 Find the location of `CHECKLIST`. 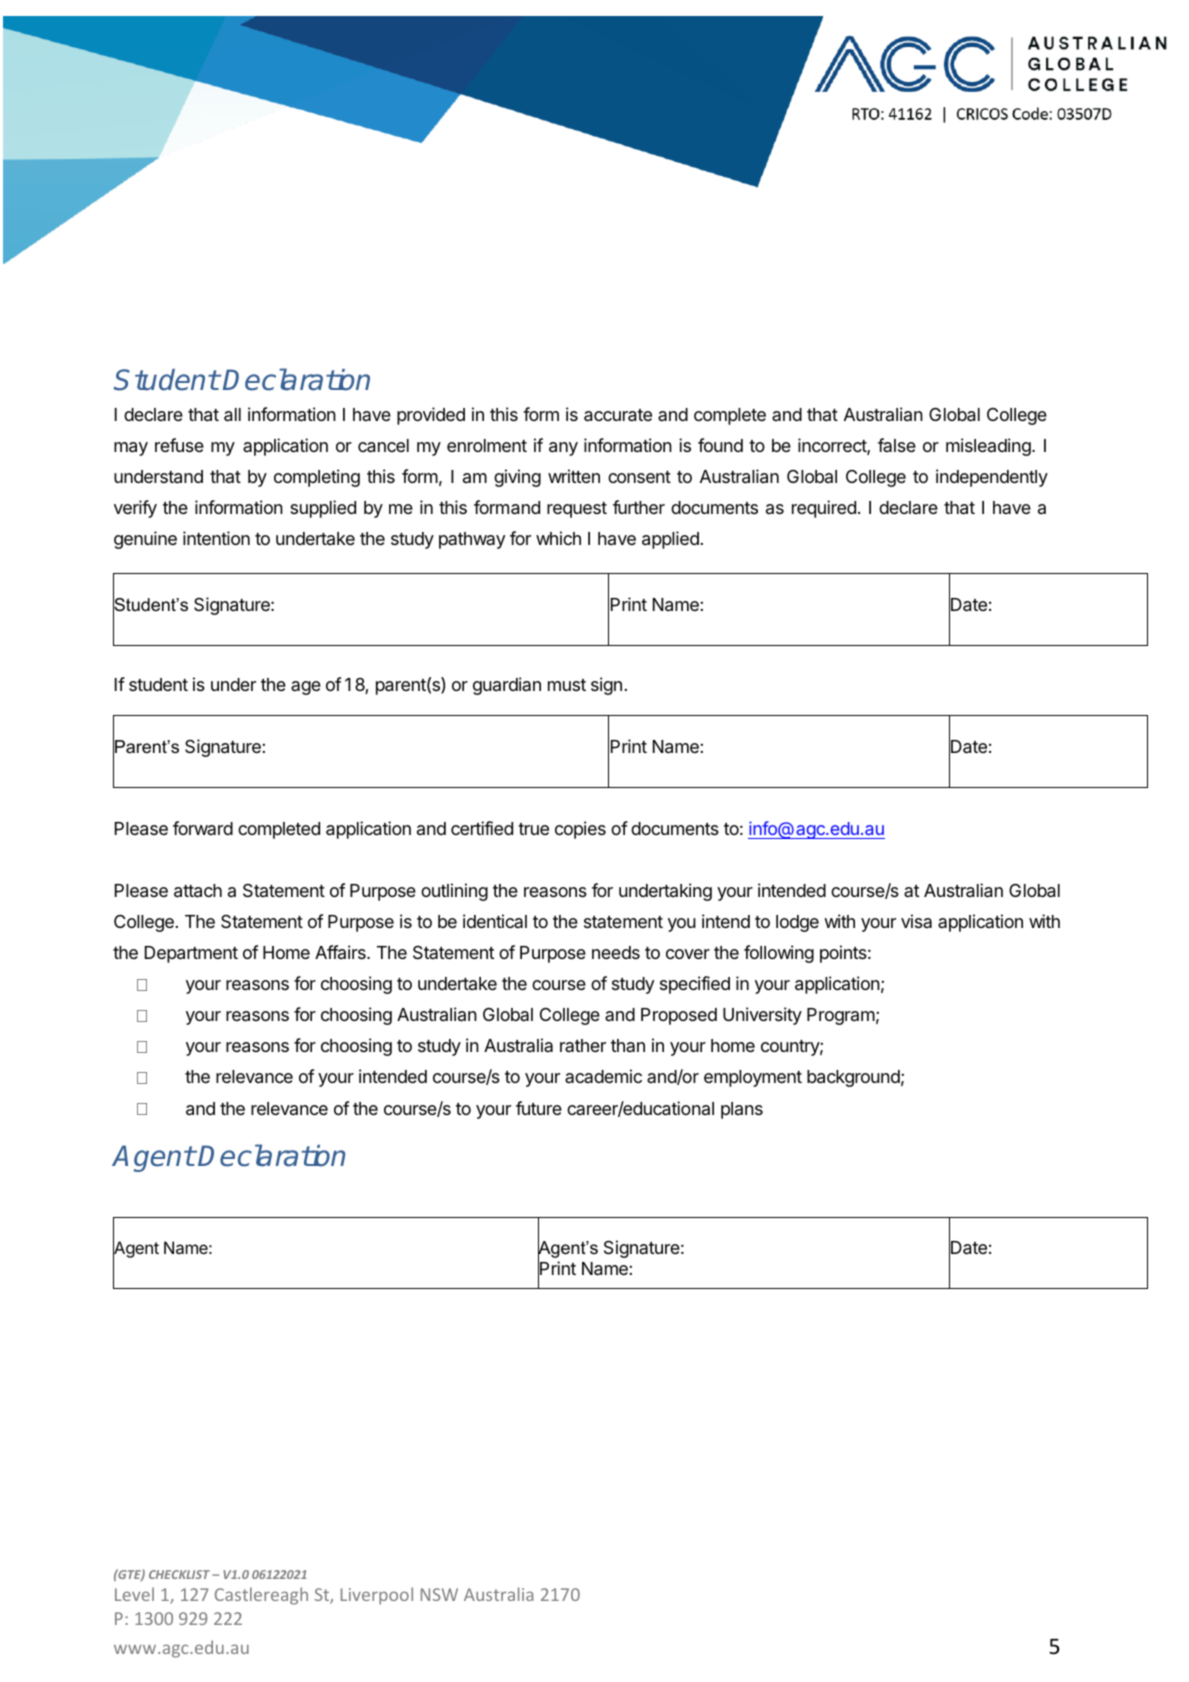

CHECKLIST is located at coordinates (181, 1574).
